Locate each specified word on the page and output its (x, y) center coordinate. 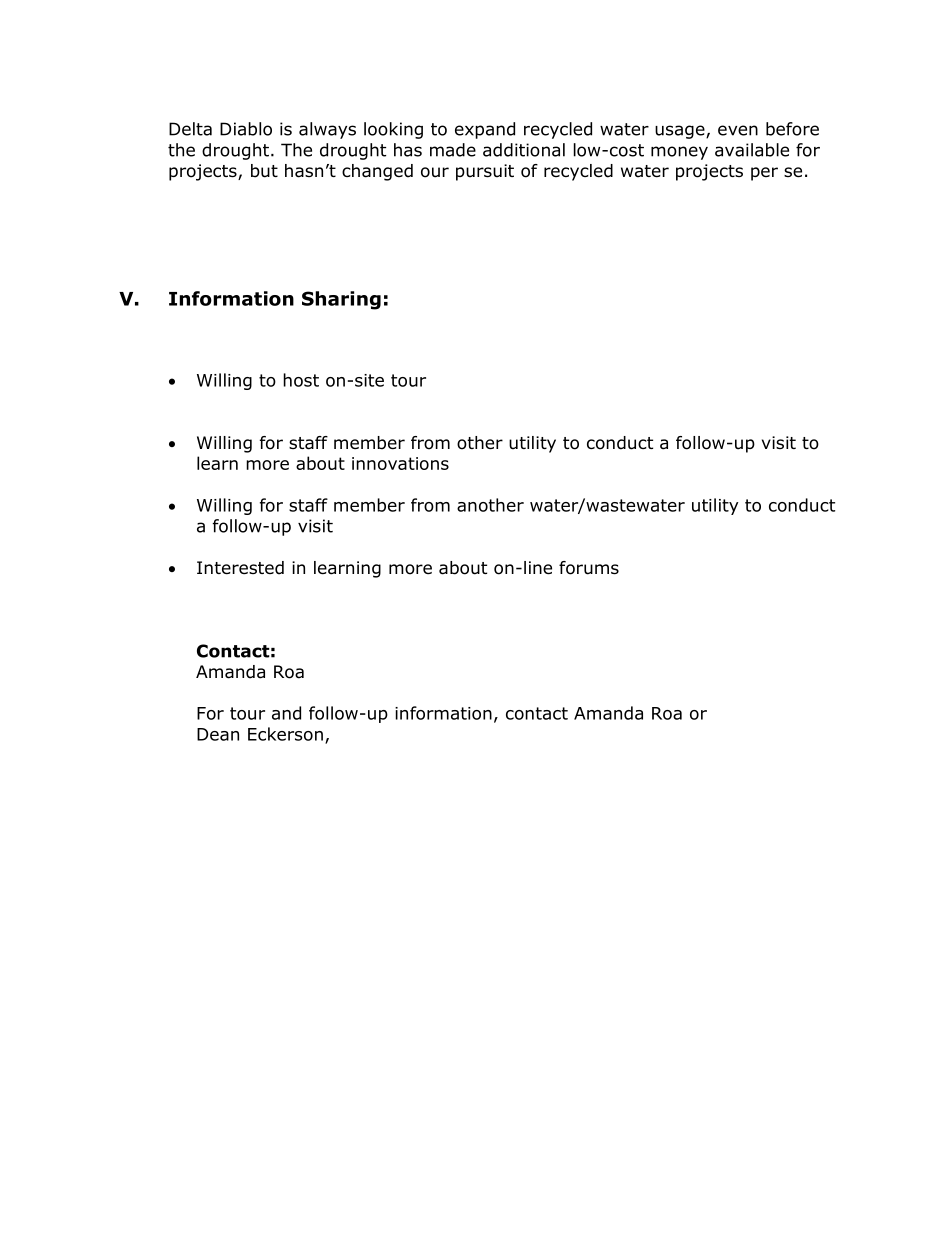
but (264, 171)
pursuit (485, 172)
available (752, 150)
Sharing (341, 300)
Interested (240, 568)
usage (681, 132)
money (679, 153)
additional (524, 150)
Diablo (246, 129)
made (453, 150)
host (301, 380)
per (764, 174)
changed (377, 172)
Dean (218, 734)
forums (589, 568)
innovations (400, 463)
